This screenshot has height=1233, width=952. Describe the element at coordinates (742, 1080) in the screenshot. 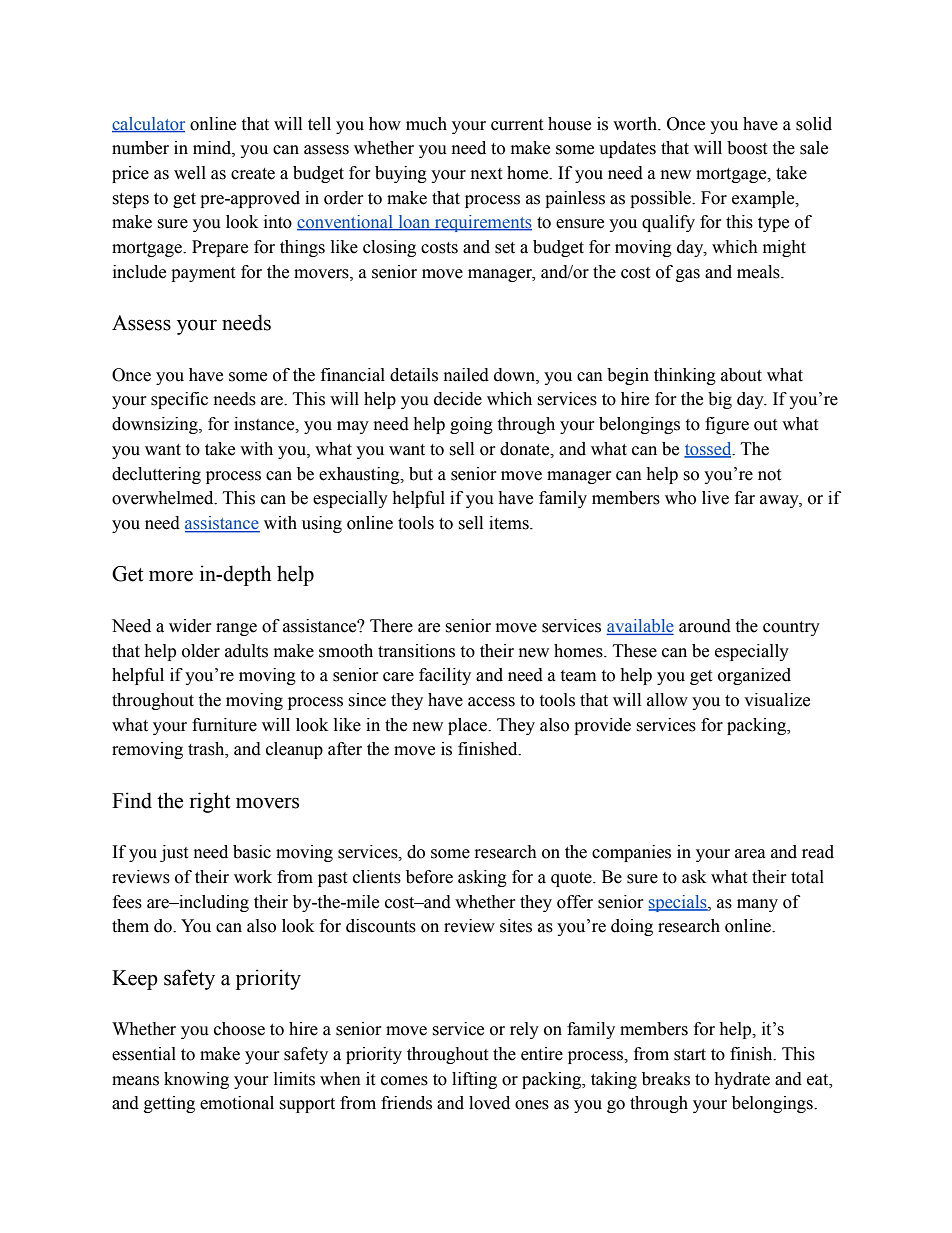

I see `hydrate` at that location.
